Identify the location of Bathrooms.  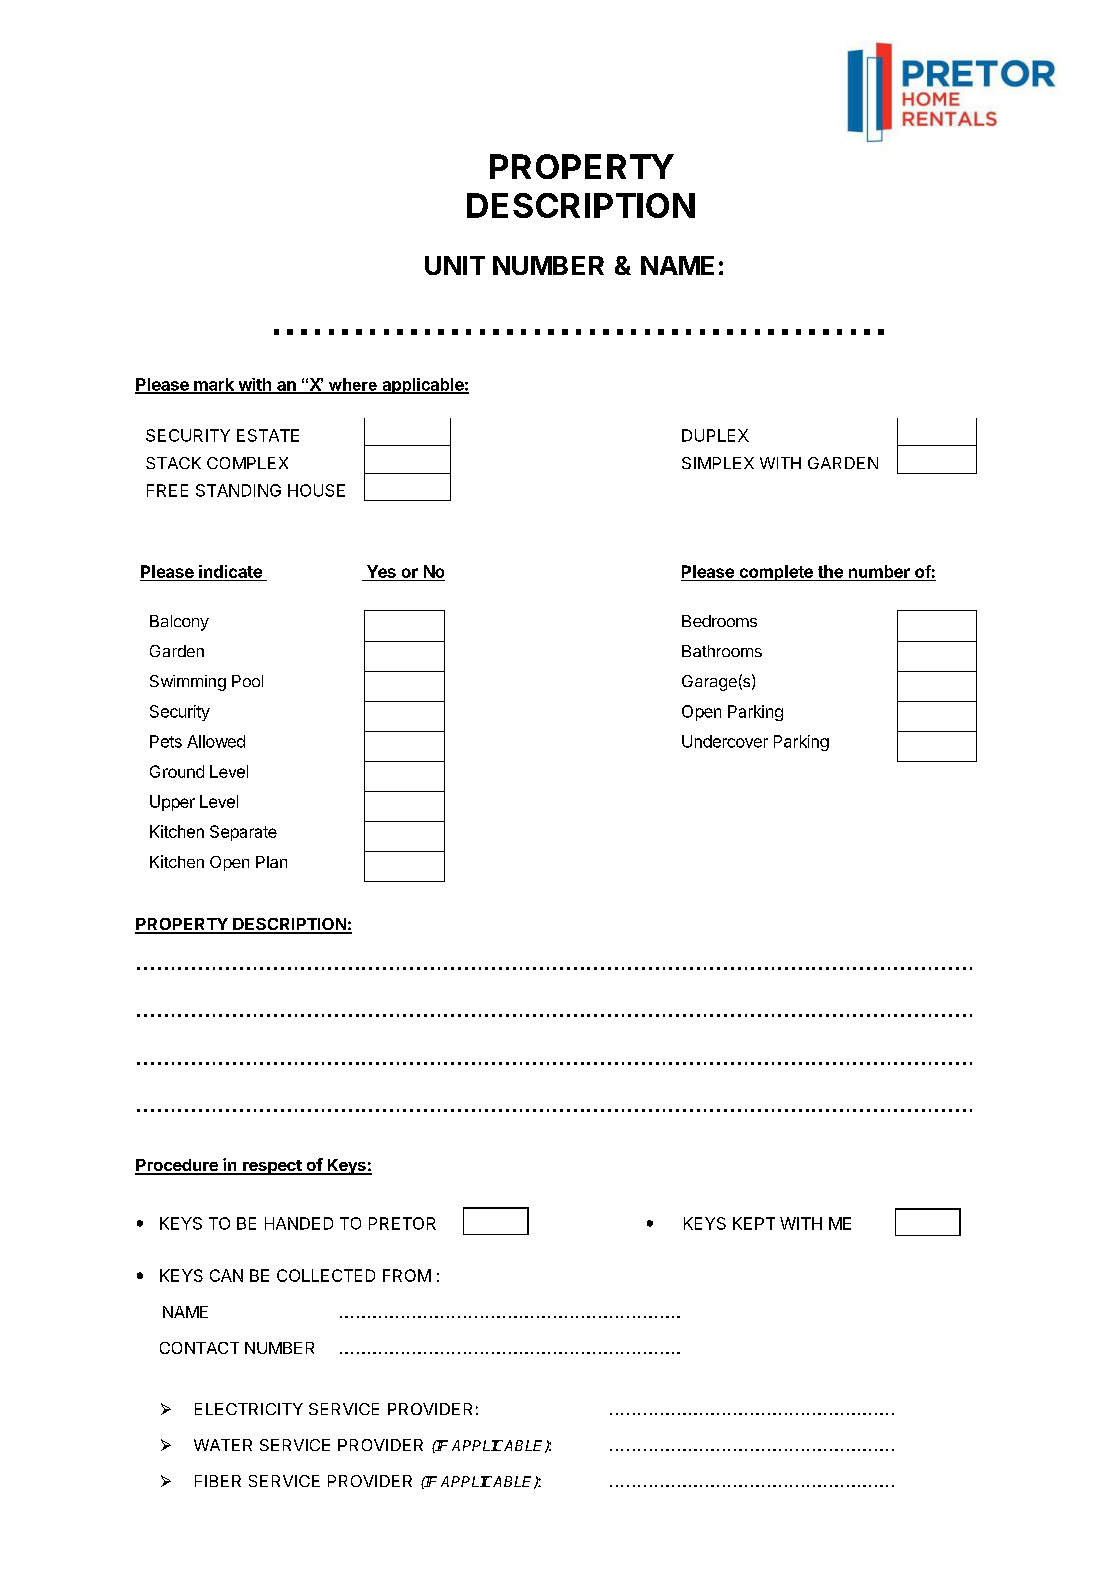
(722, 651).
